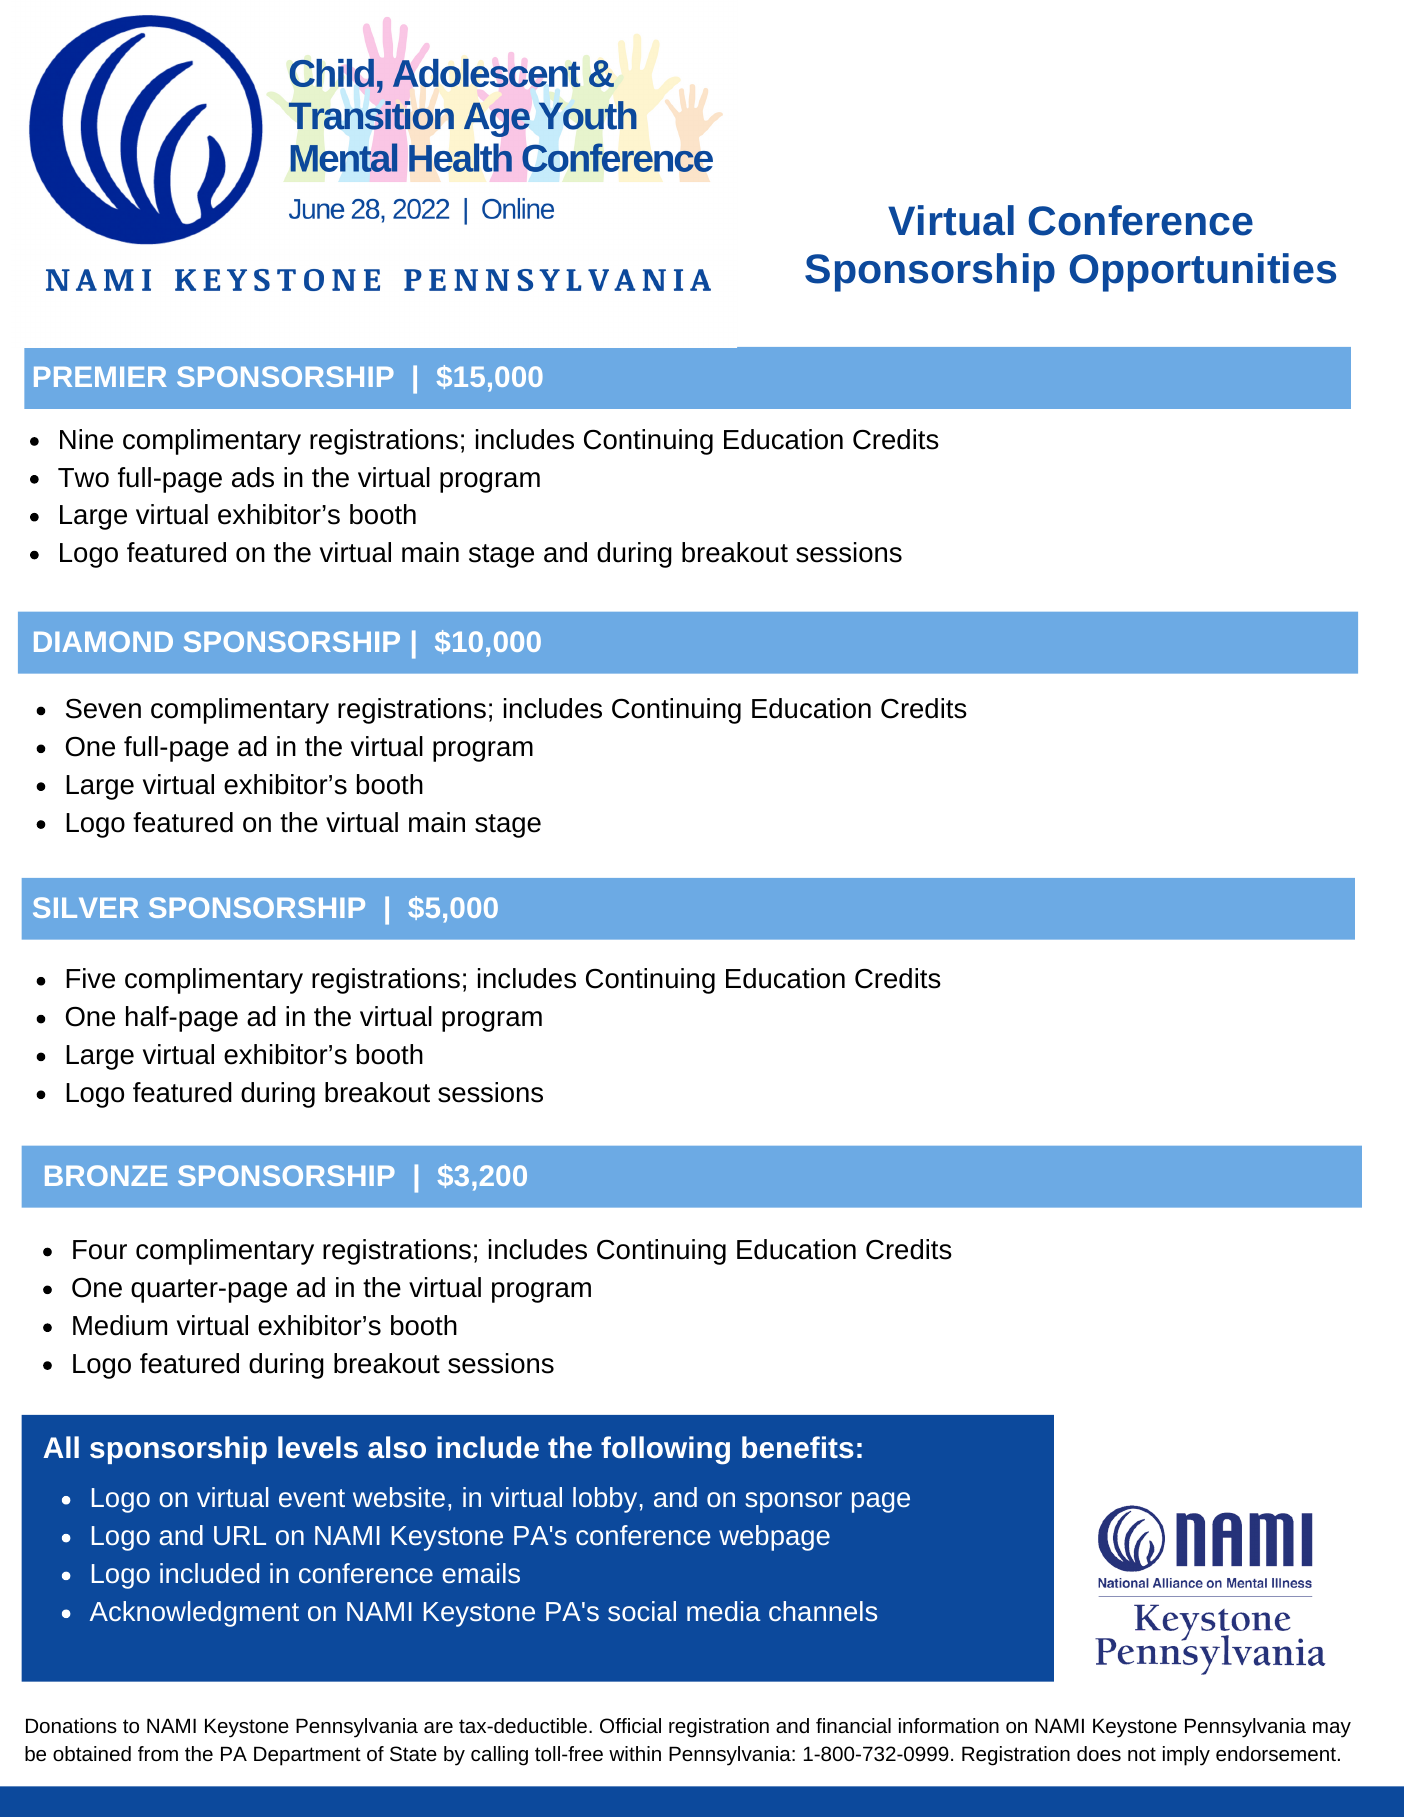 The width and height of the screenshot is (1404, 1817). Describe the element at coordinates (86, 439) in the screenshot. I see `Nine` at that location.
